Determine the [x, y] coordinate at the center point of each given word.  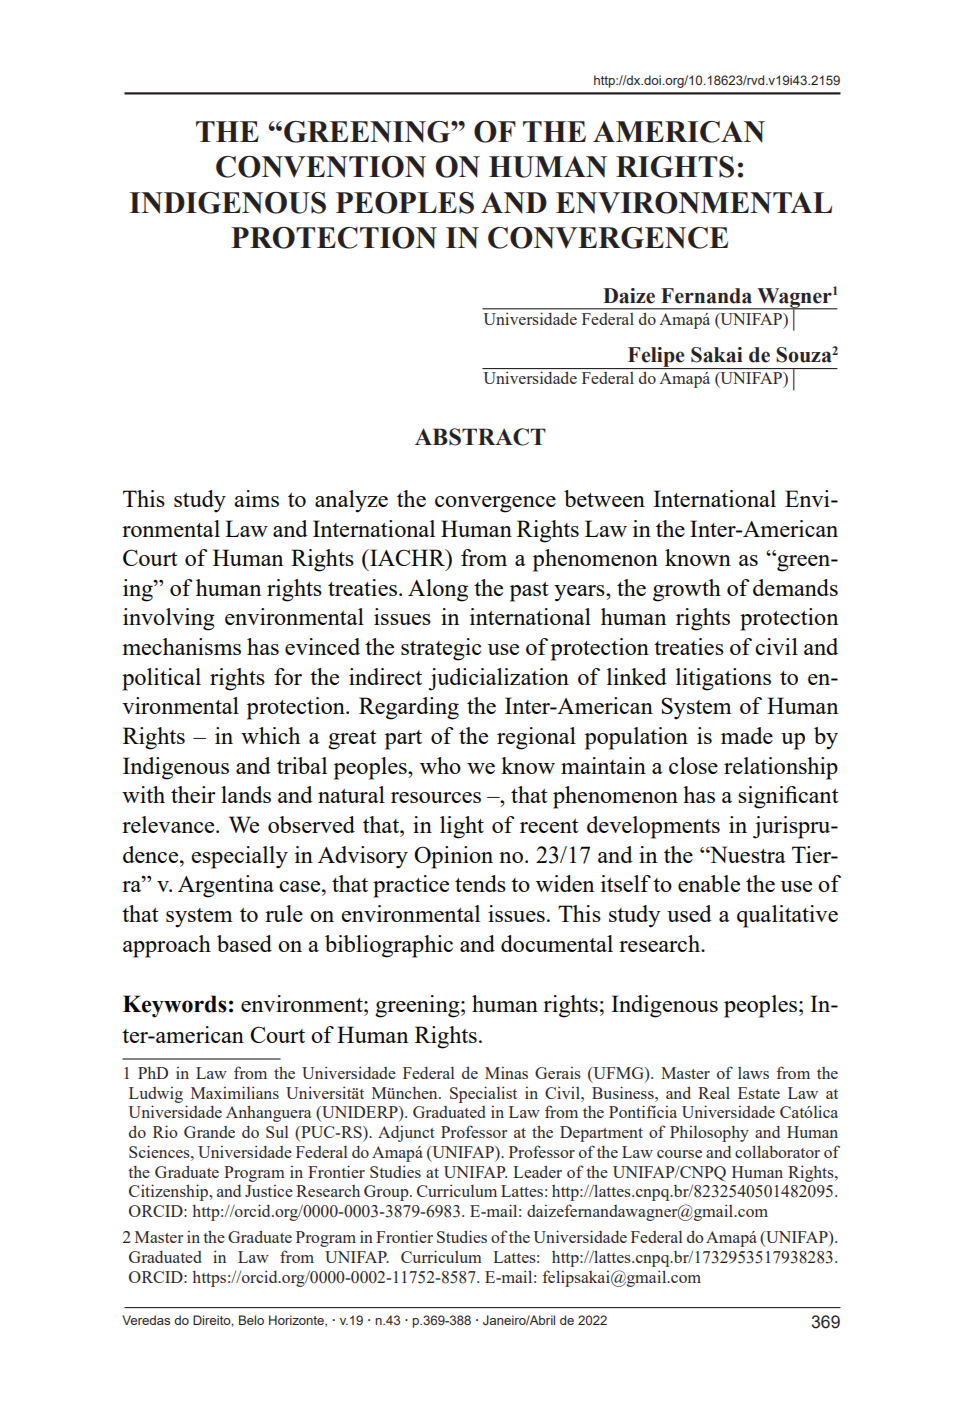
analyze [351, 501]
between [604, 498]
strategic [441, 649]
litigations [723, 679]
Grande [209, 1132]
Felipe [656, 358]
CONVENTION [321, 167]
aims [256, 498]
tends [480, 883]
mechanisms [181, 646]
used [689, 913]
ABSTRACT [480, 437]
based [244, 943]
